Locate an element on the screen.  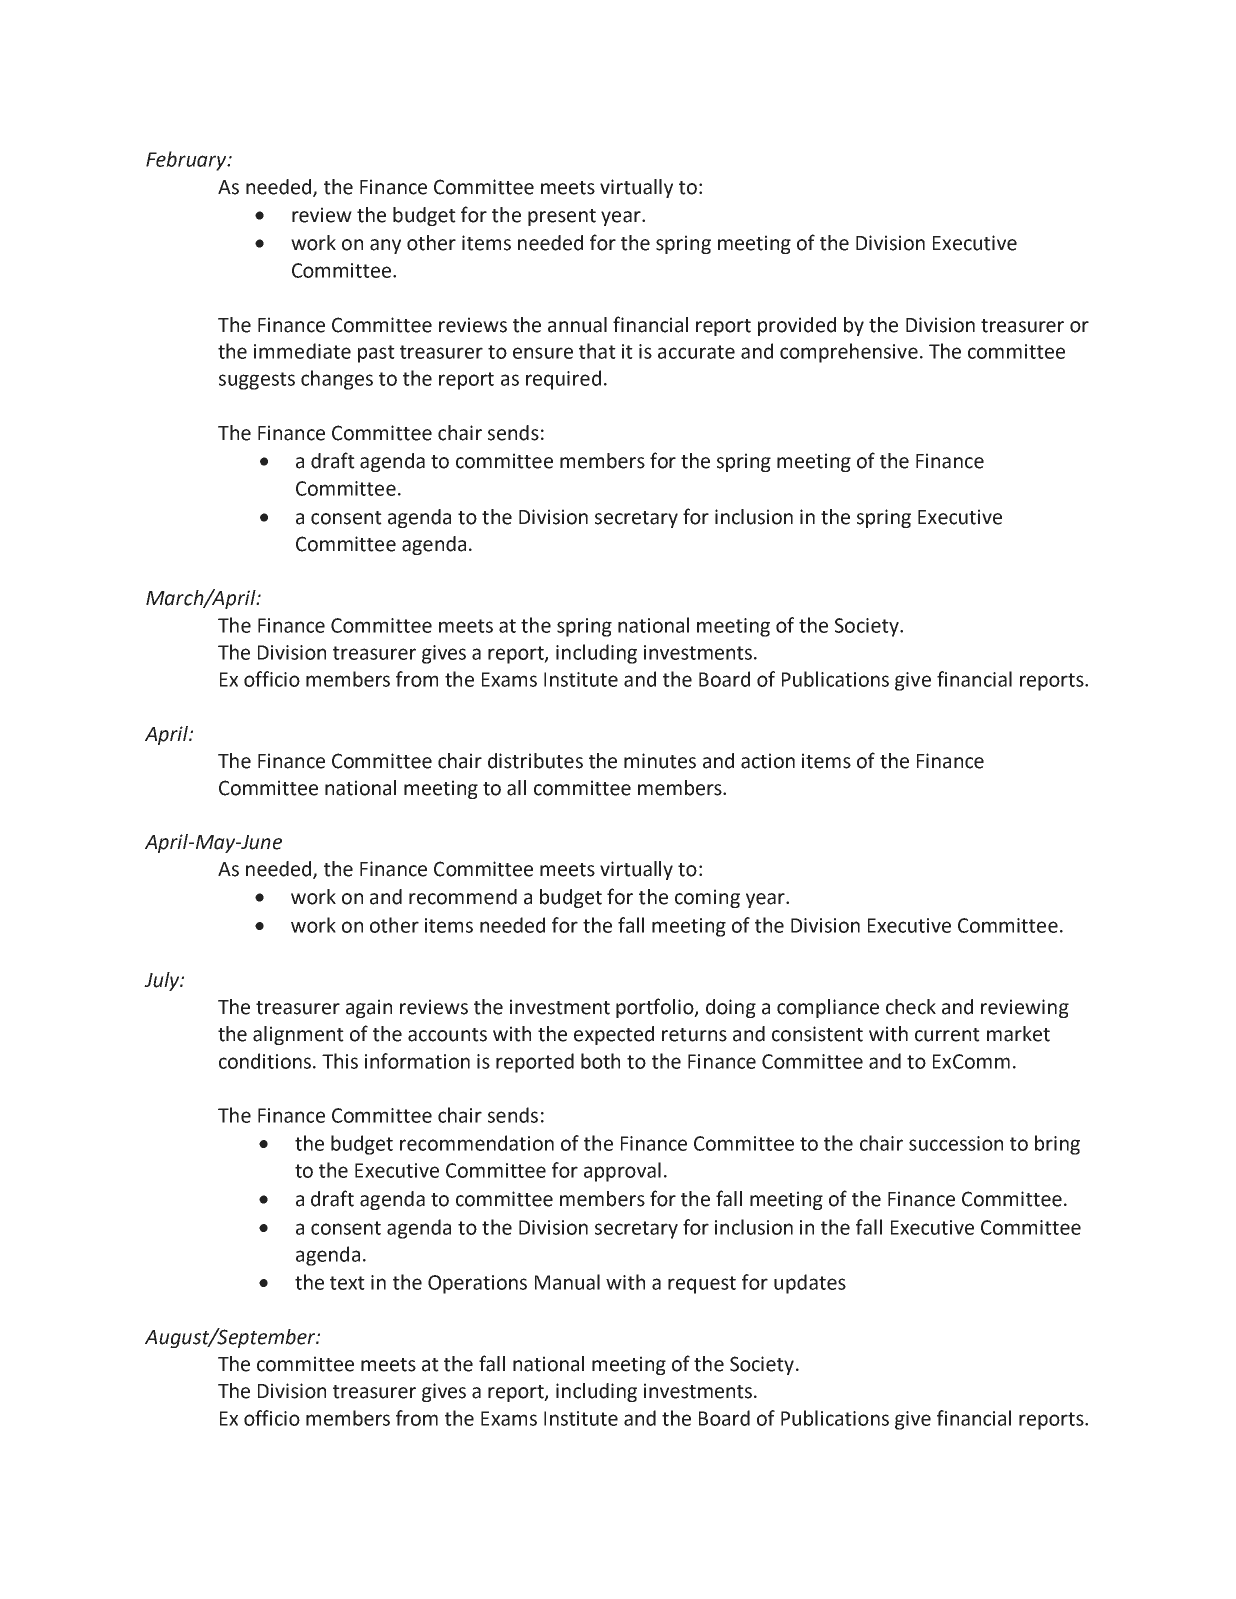
required is located at coordinates (563, 380).
